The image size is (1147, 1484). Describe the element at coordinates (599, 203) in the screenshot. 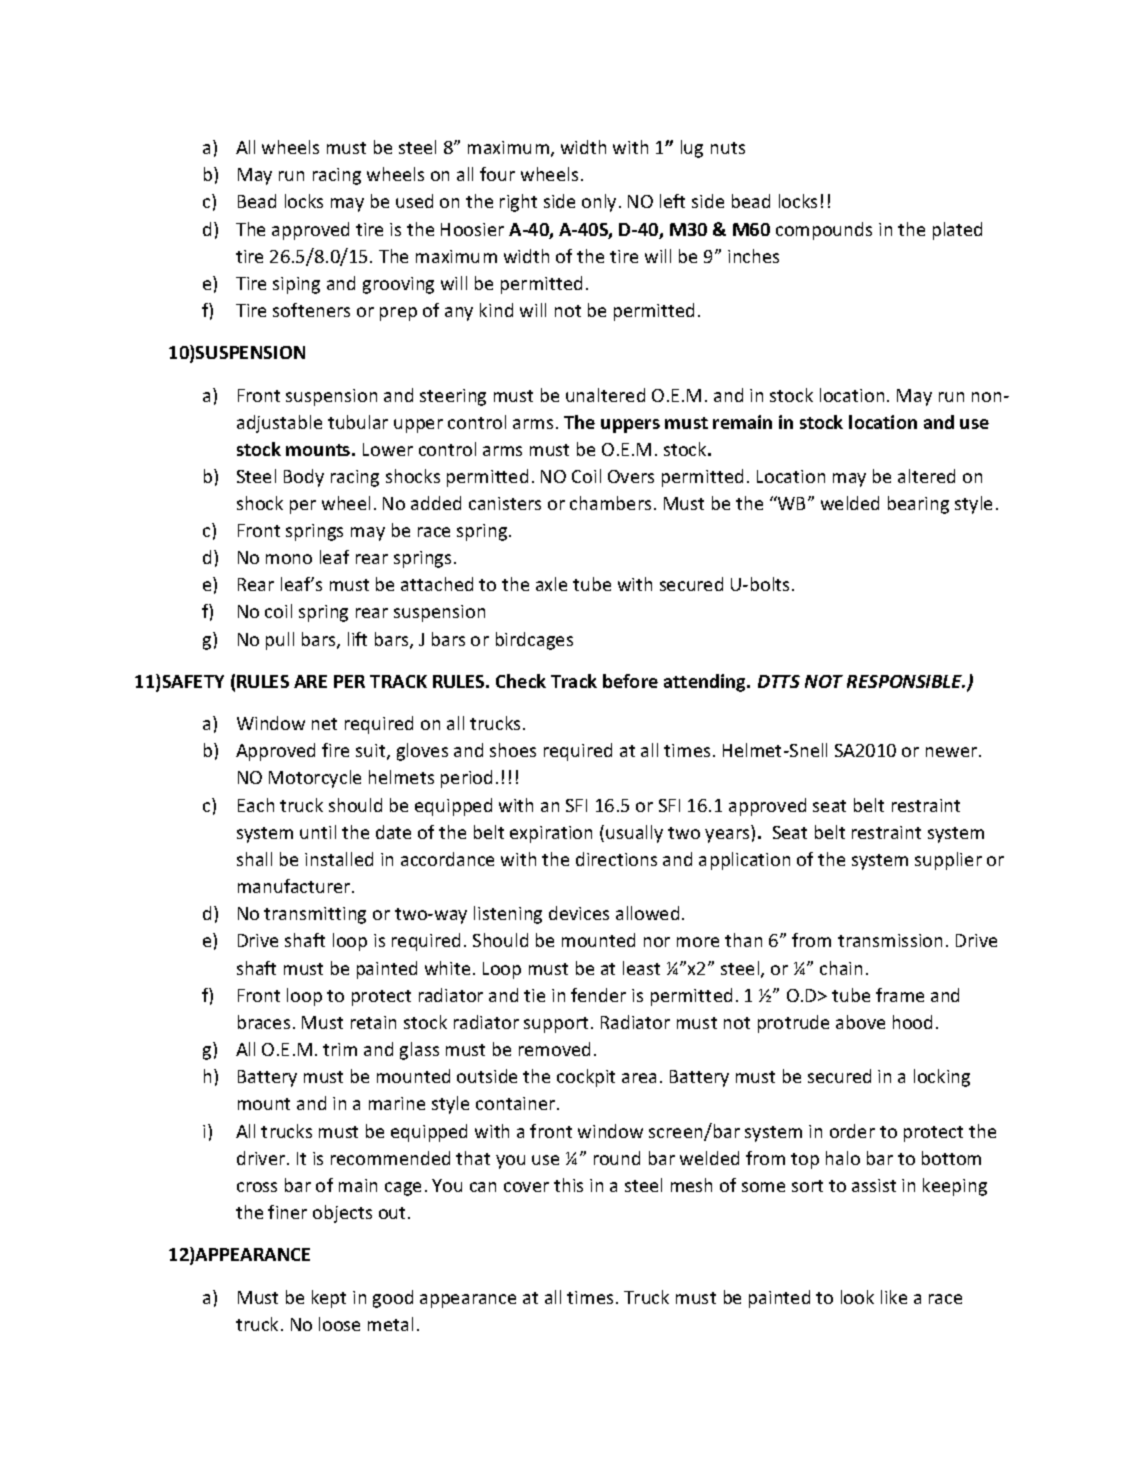

I see `only` at that location.
